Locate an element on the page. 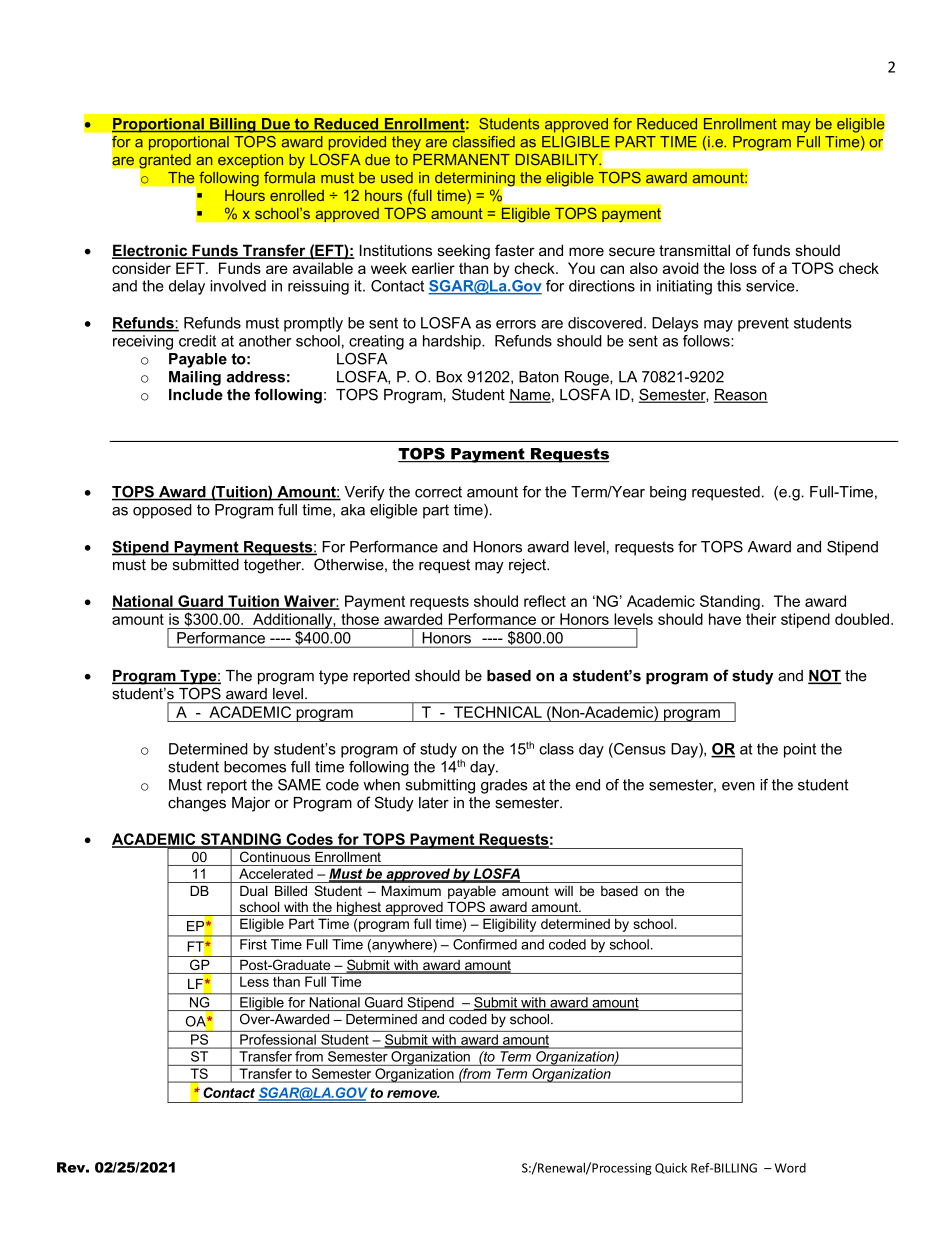 Image resolution: width=952 pixels, height=1233 pixels. their is located at coordinates (761, 619).
